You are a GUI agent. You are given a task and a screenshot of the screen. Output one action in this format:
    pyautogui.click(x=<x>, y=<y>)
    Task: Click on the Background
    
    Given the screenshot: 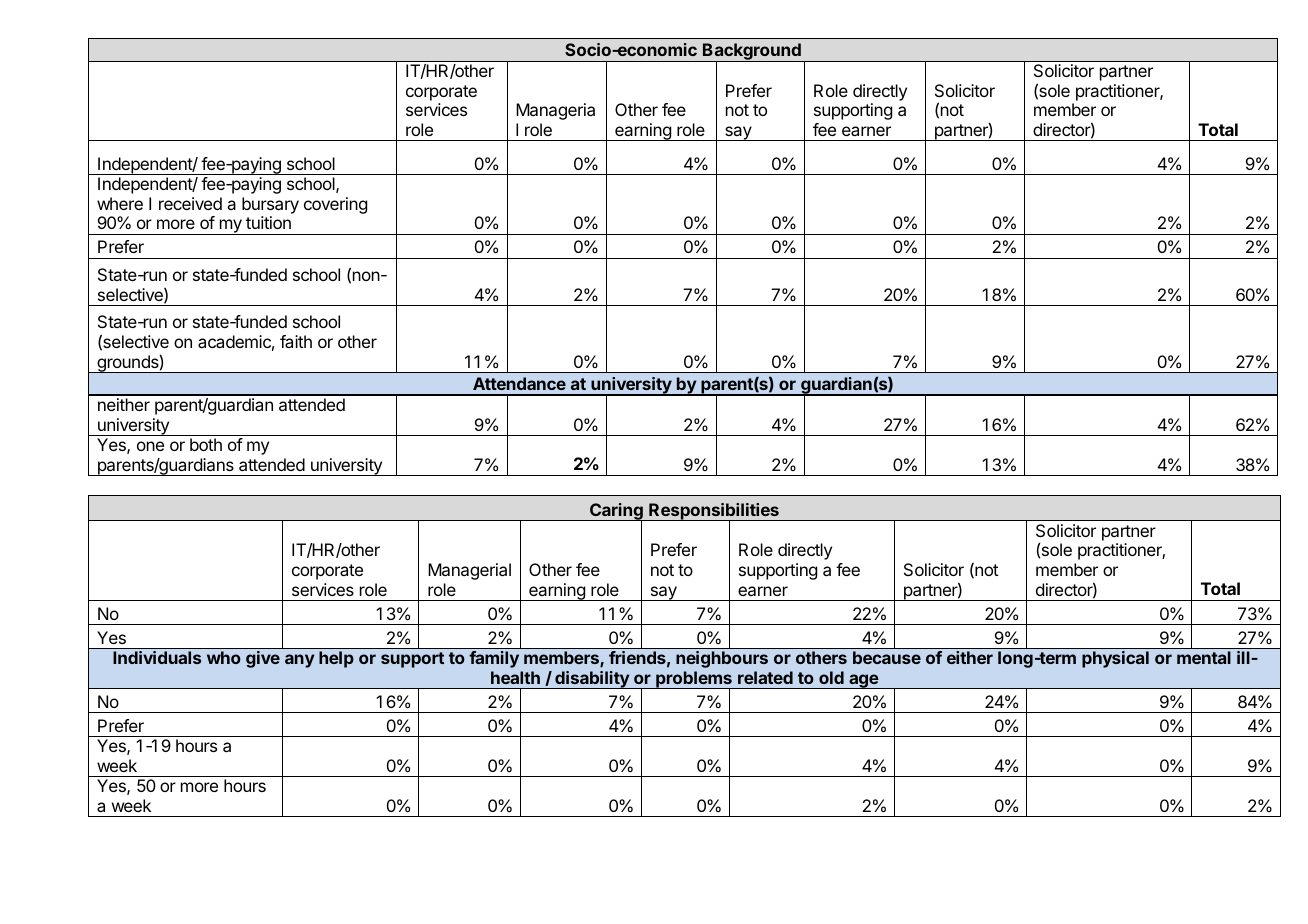 What is the action you would take?
    pyautogui.click(x=752, y=53)
